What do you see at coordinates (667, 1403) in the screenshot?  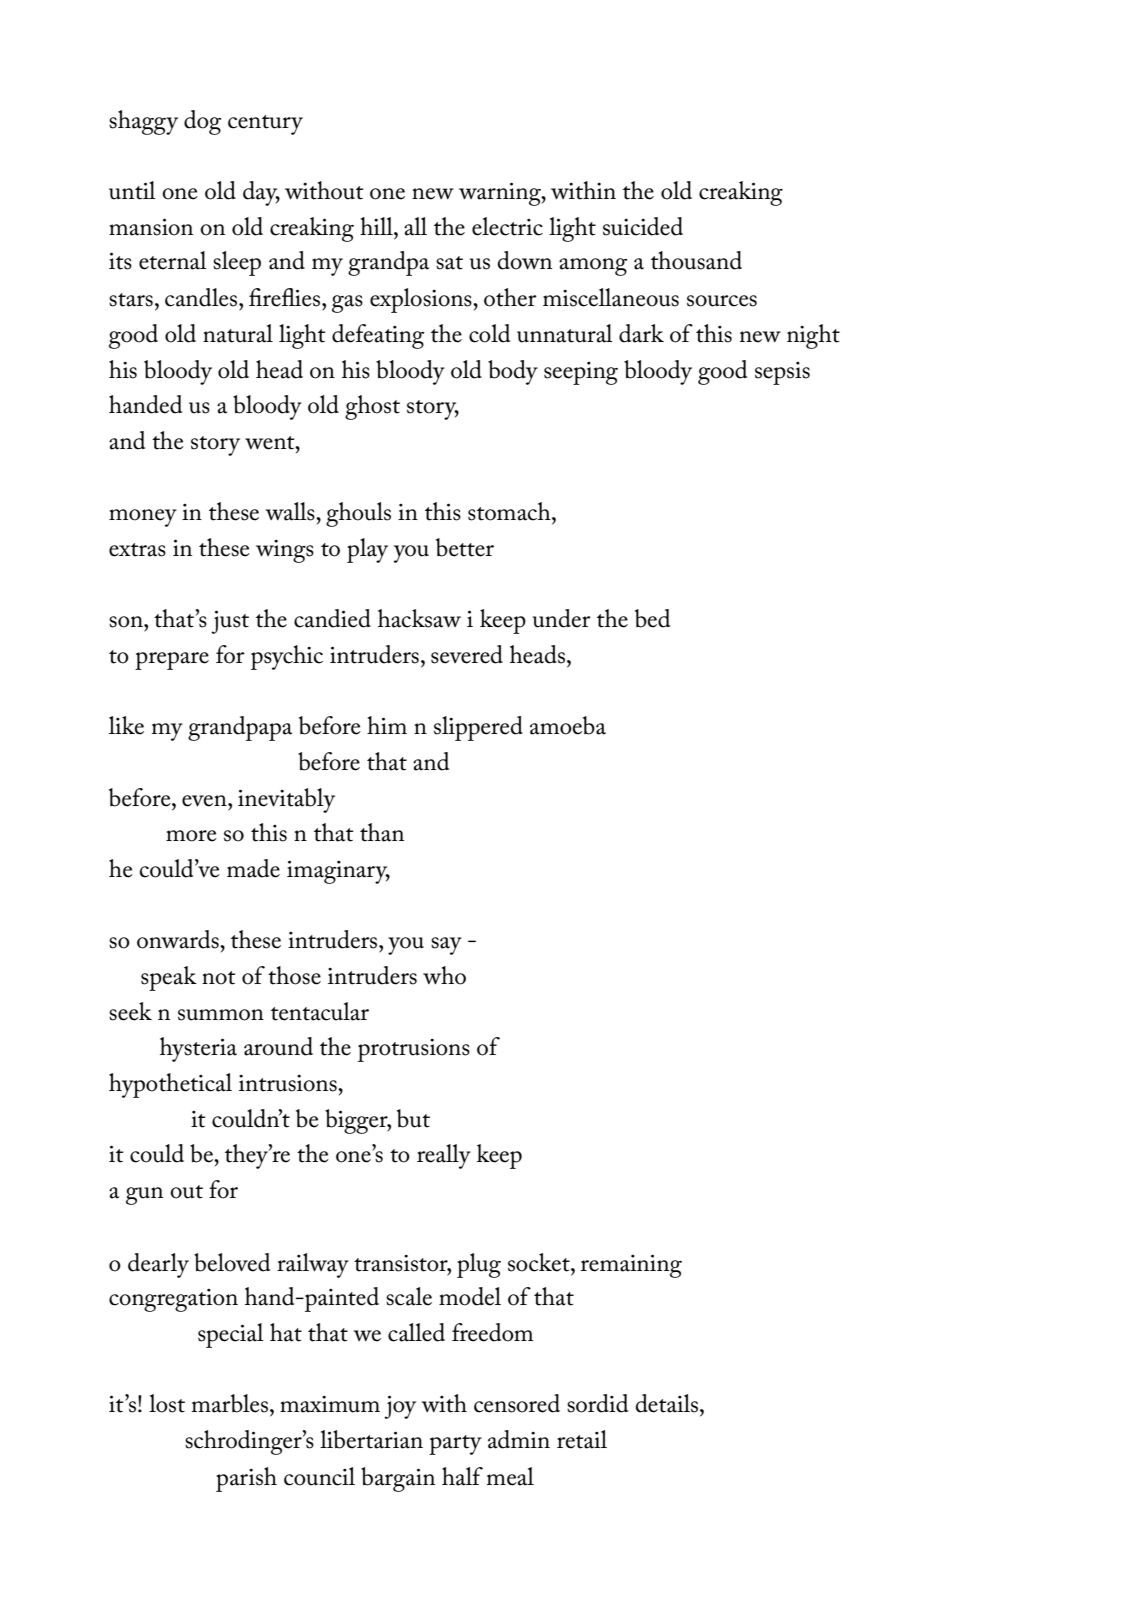 I see `details` at bounding box center [667, 1403].
